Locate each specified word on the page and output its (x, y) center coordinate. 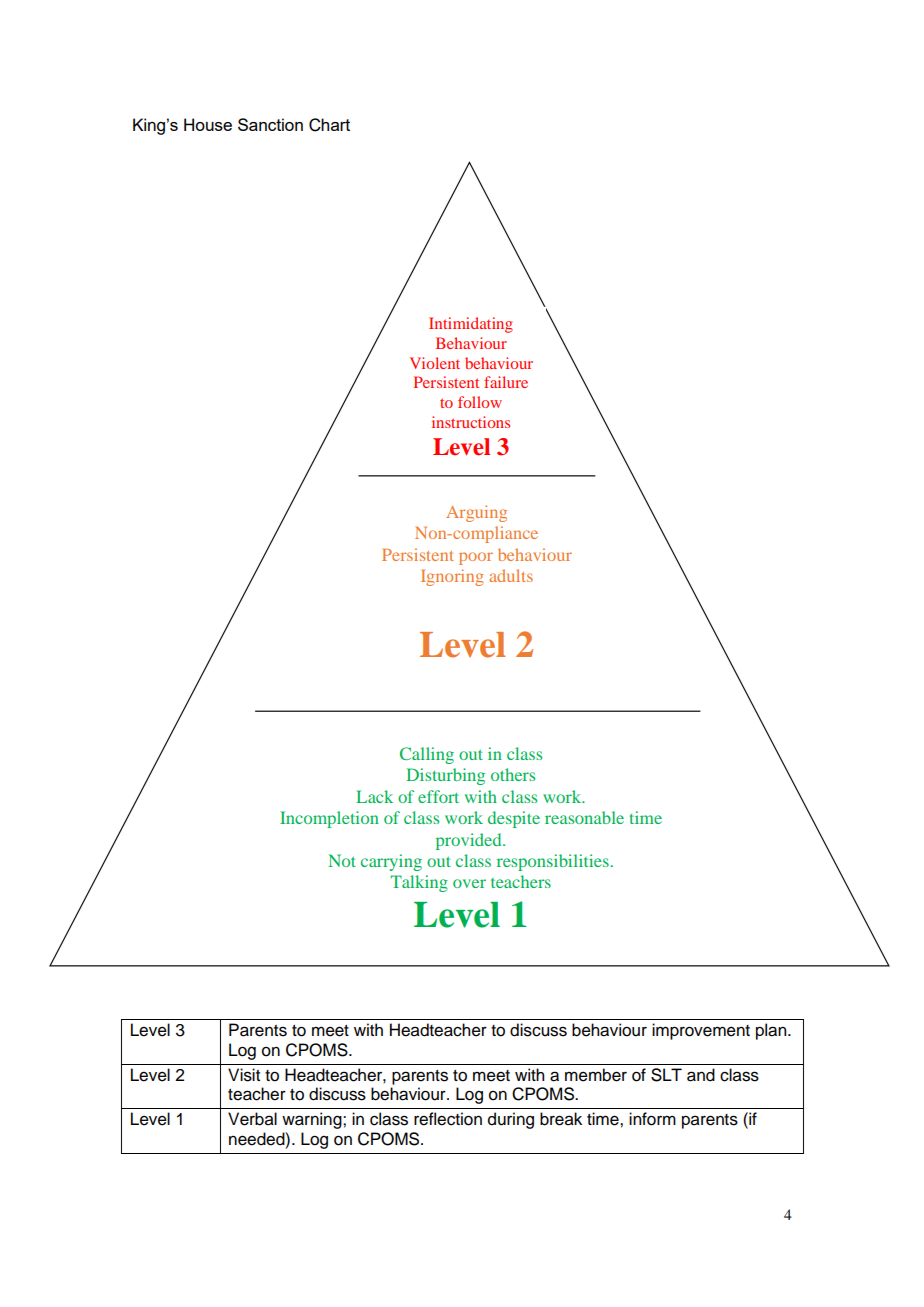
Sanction (270, 124)
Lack (374, 796)
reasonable (584, 817)
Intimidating (471, 325)
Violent (435, 363)
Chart (329, 125)
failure (506, 382)
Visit (244, 1075)
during (511, 1120)
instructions (471, 422)
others (513, 774)
